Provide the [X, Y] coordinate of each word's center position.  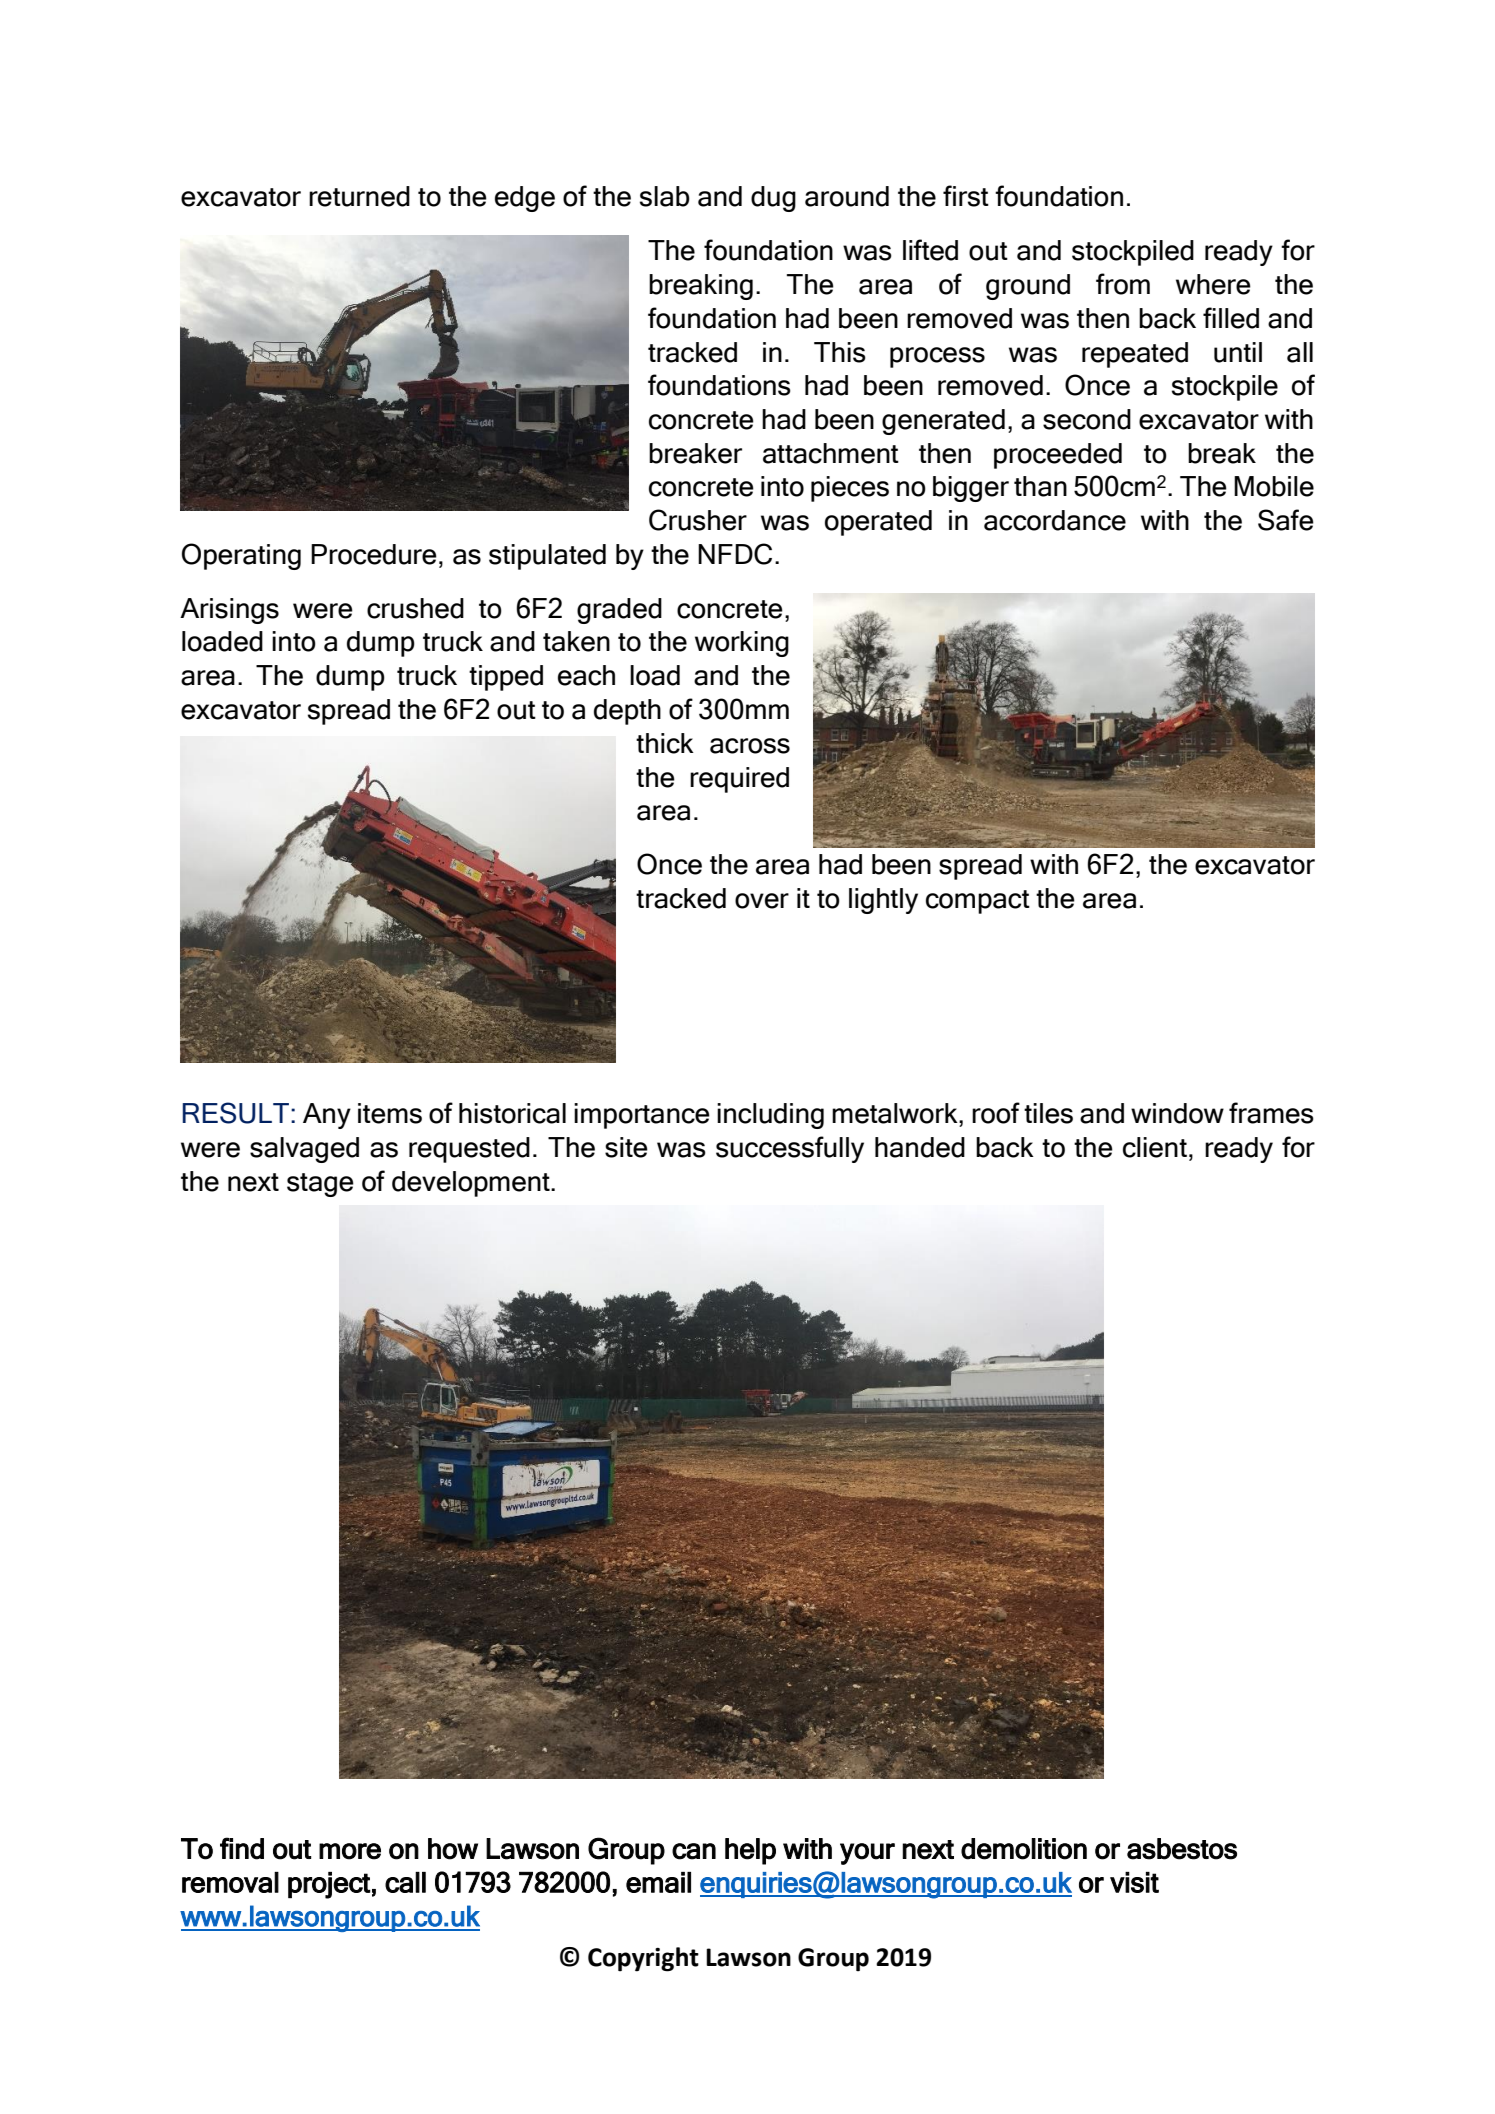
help [750, 1851]
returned [359, 196]
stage [320, 1185]
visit [1134, 1882]
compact [978, 902]
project [329, 1885]
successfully [790, 1149]
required [739, 780]
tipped [506, 678]
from [1123, 284]
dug [773, 199]
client [1155, 1147]
